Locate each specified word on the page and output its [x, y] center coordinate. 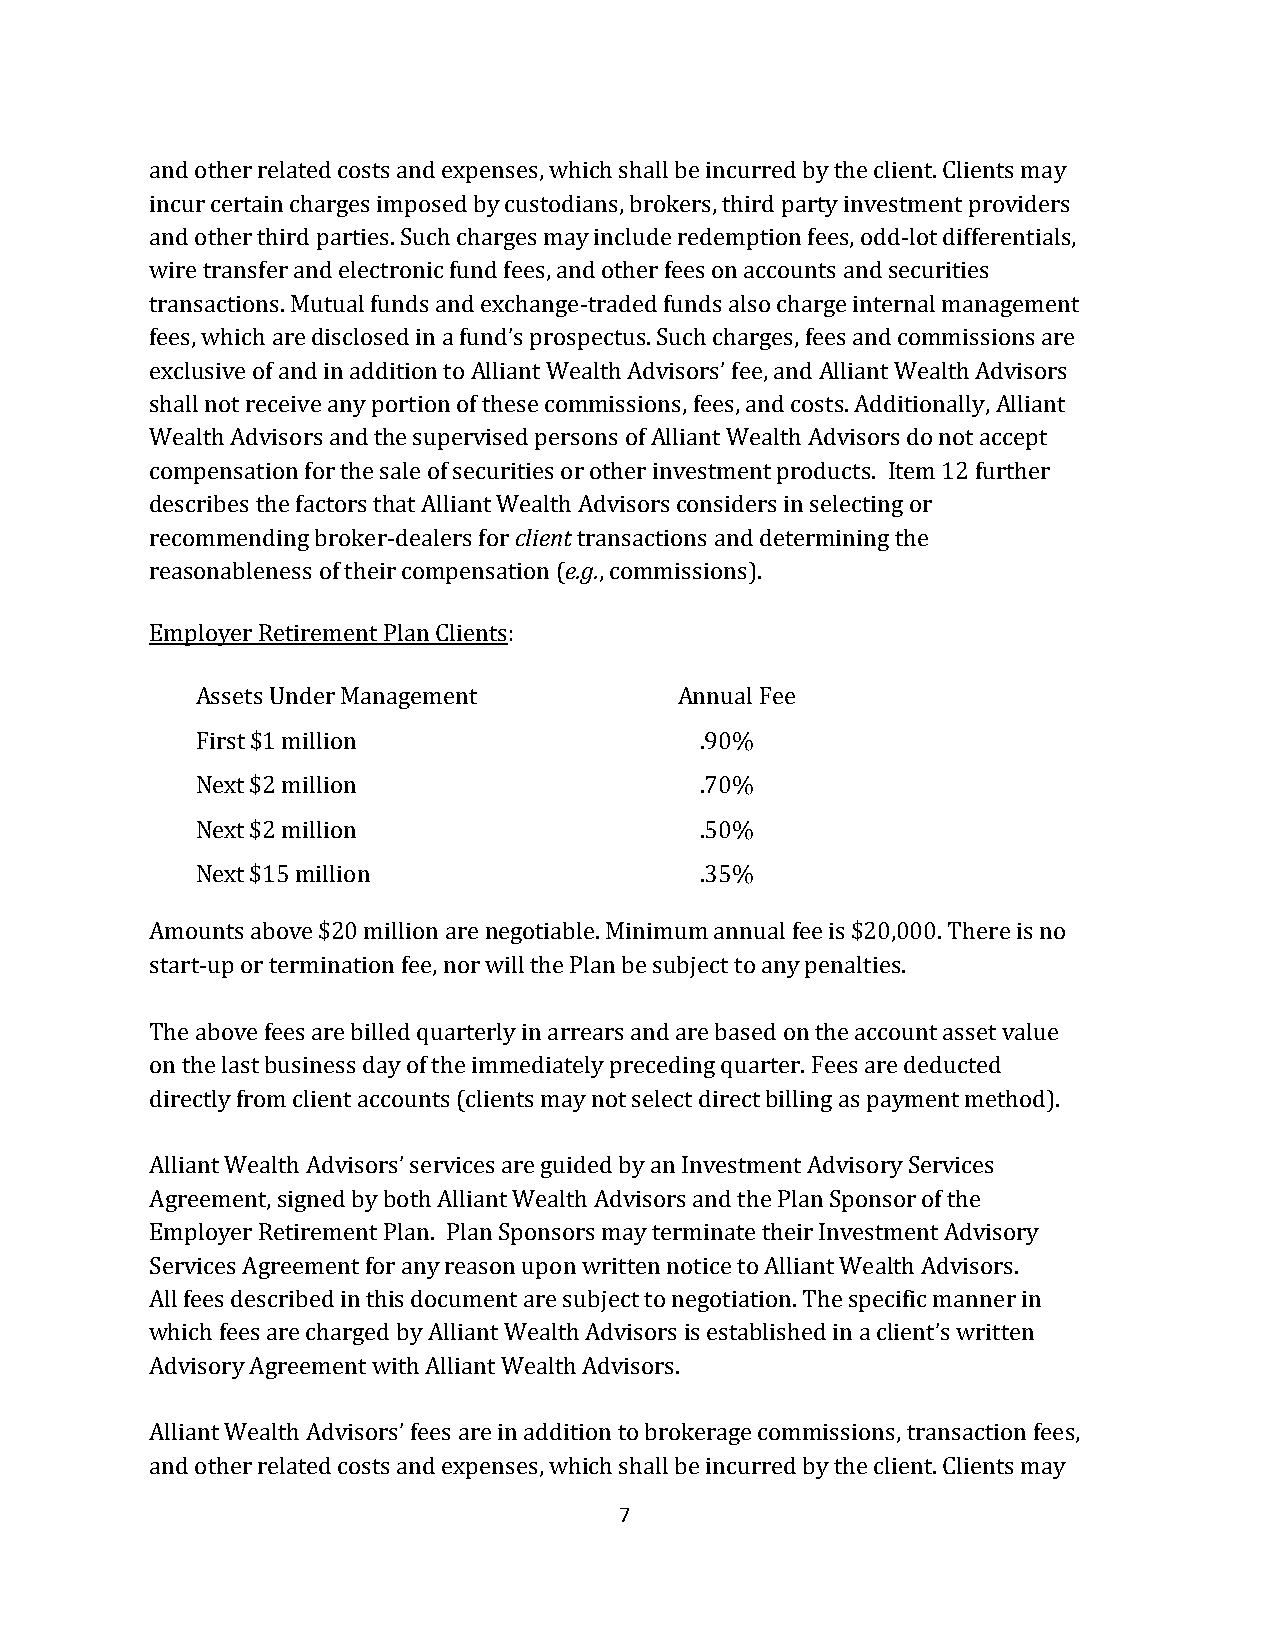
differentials [1008, 238]
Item [912, 470]
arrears [585, 1034]
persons [576, 441]
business [310, 1064]
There [979, 930]
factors [331, 503]
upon [549, 1270]
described [282, 1298]
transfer [245, 269]
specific [887, 1301]
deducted [952, 1064]
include [632, 236]
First [221, 740]
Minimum [657, 930]
